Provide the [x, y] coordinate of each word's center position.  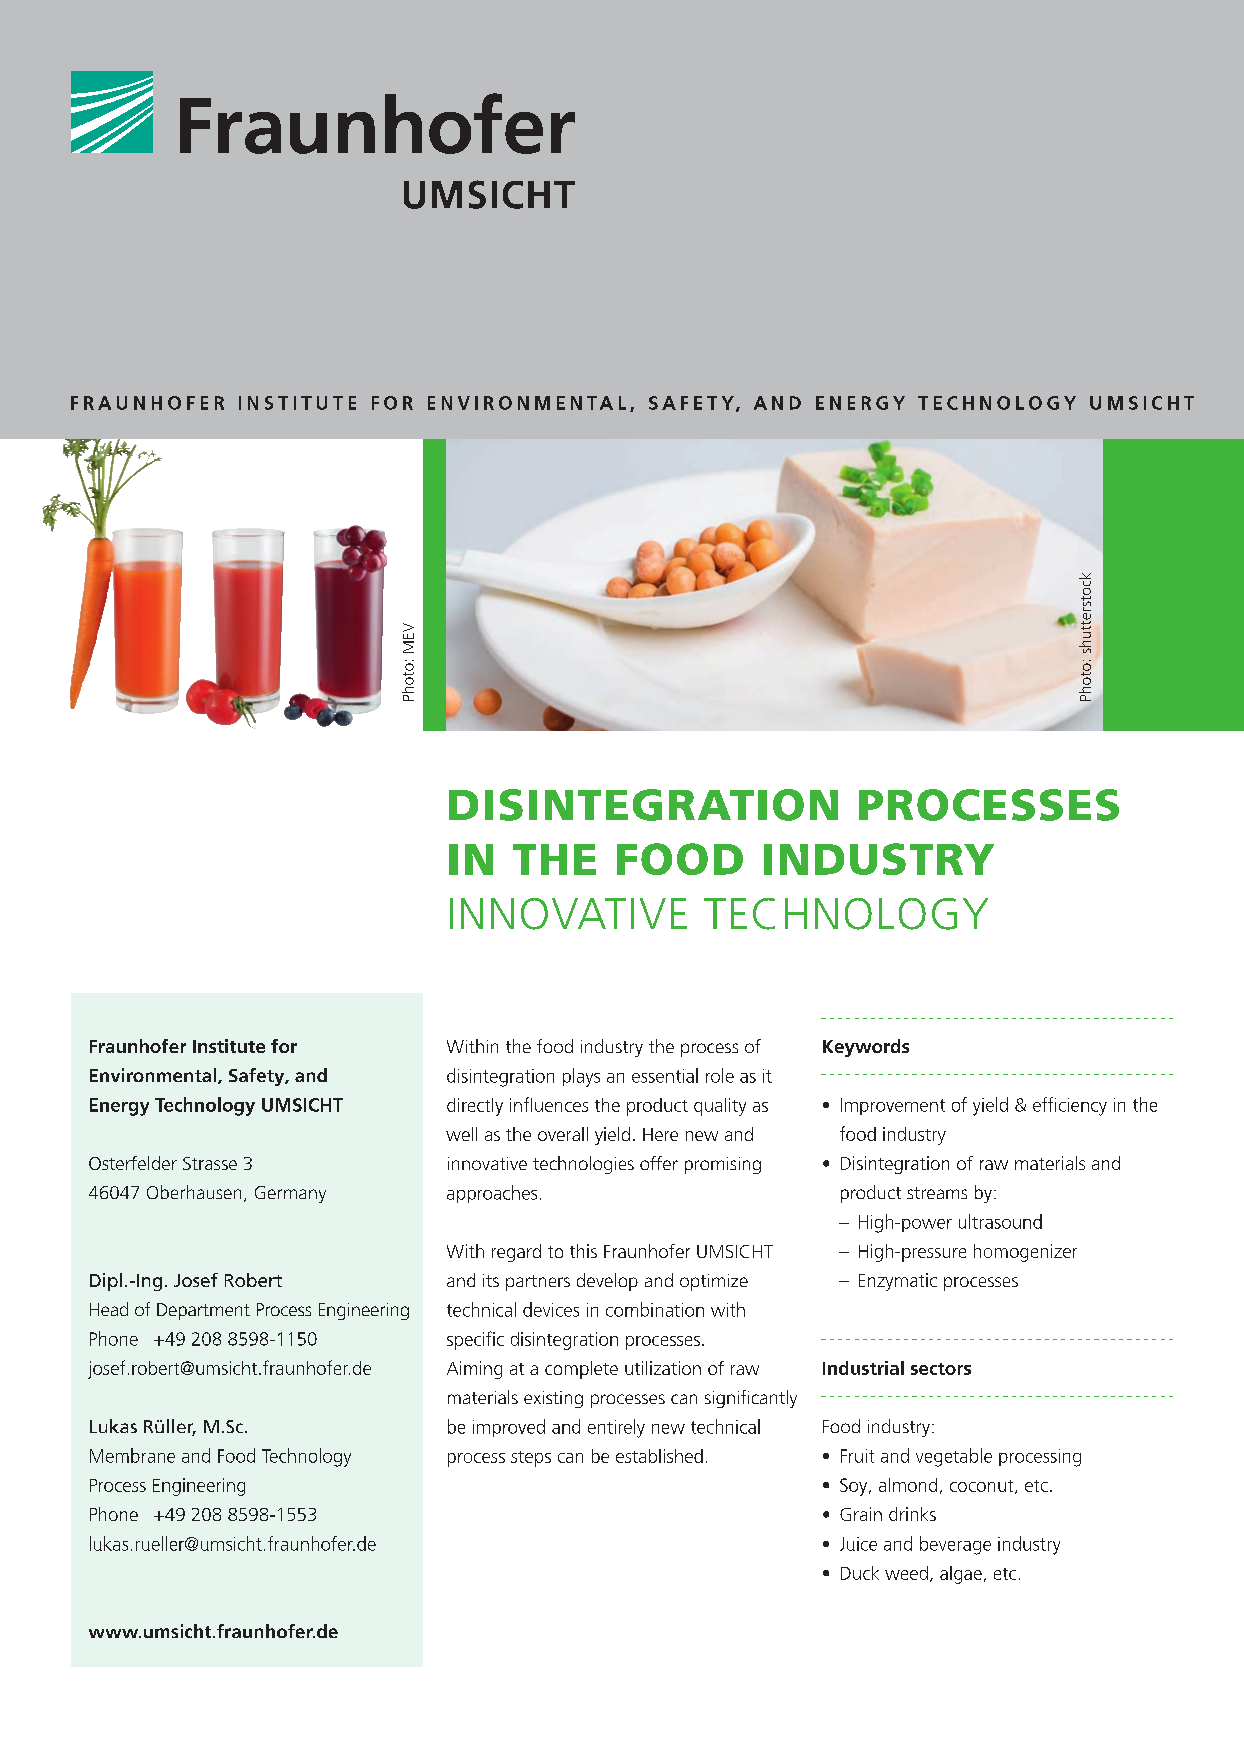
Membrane [132, 1455]
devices [551, 1309]
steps [531, 1459]
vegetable [954, 1457]
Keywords [866, 1048]
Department [203, 1311]
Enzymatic [898, 1282]
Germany [290, 1194]
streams [937, 1193]
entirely [616, 1428]
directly [475, 1107]
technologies [583, 1165]
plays [581, 1077]
